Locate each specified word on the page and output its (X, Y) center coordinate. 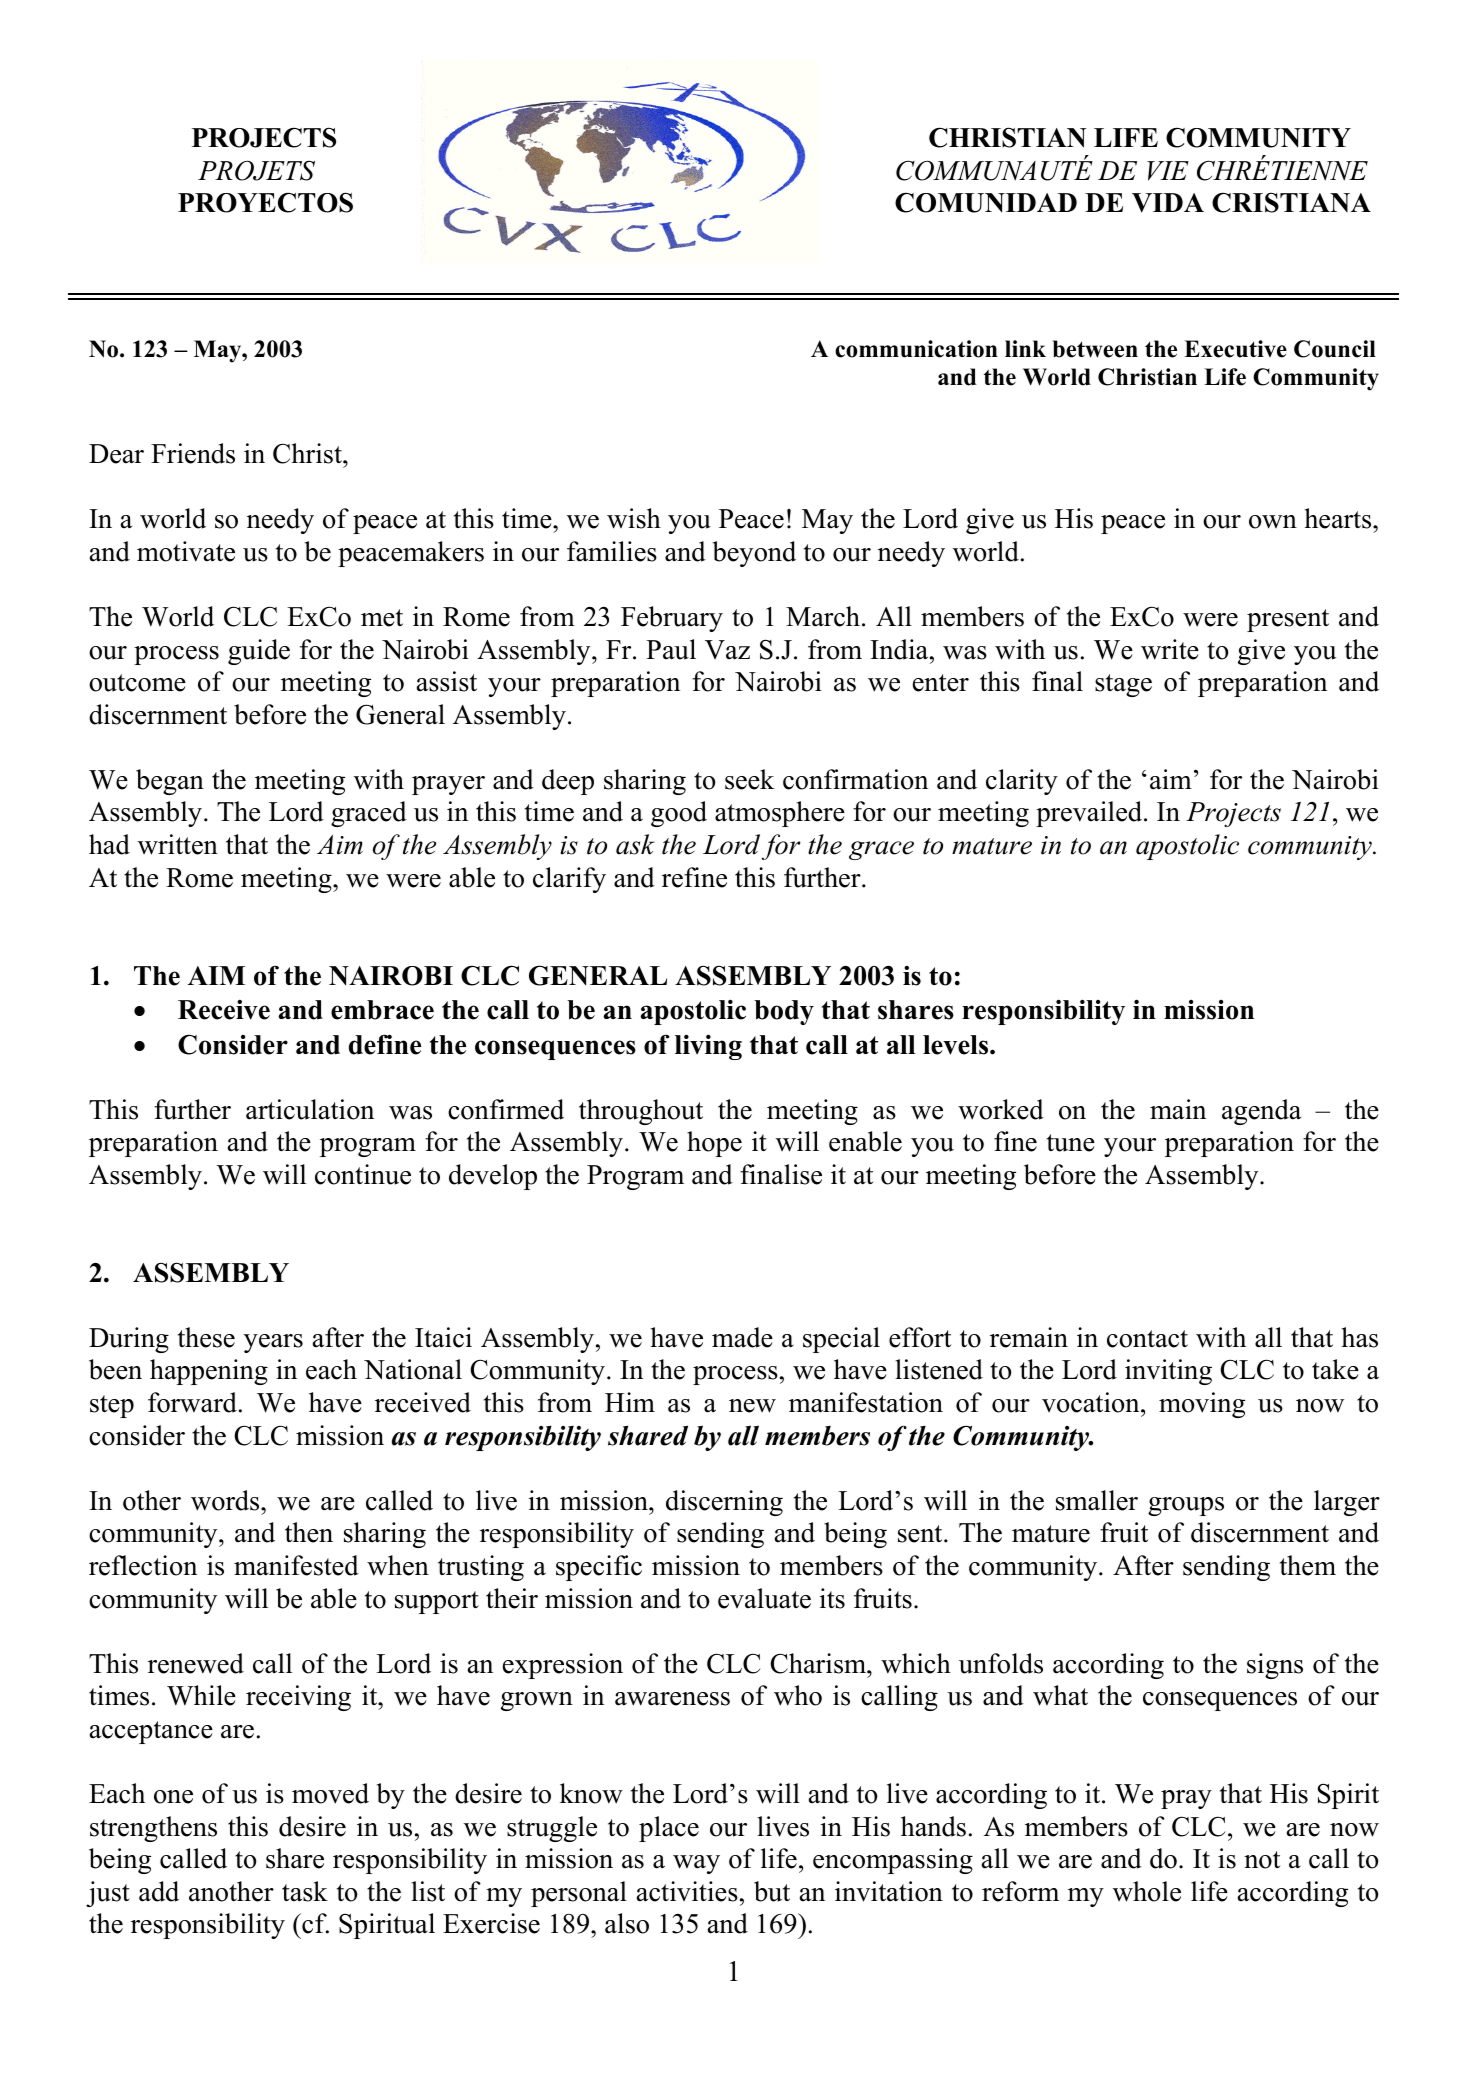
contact (1147, 1339)
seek (749, 779)
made (742, 1337)
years (273, 1343)
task (305, 1891)
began (170, 782)
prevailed (1090, 814)
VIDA (1168, 203)
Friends (193, 453)
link (1025, 348)
